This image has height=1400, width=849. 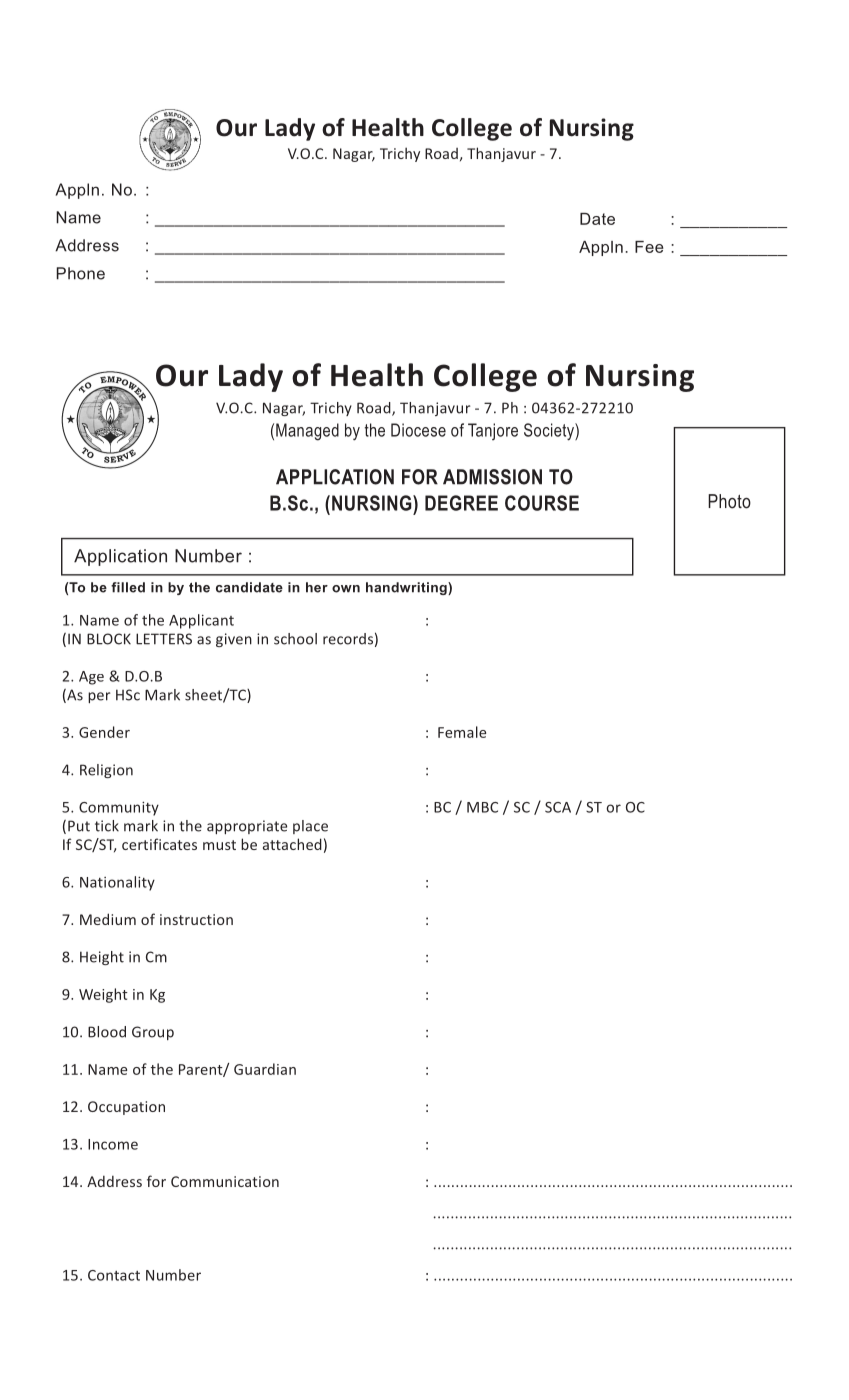 I want to click on Communication, so click(x=225, y=1181).
